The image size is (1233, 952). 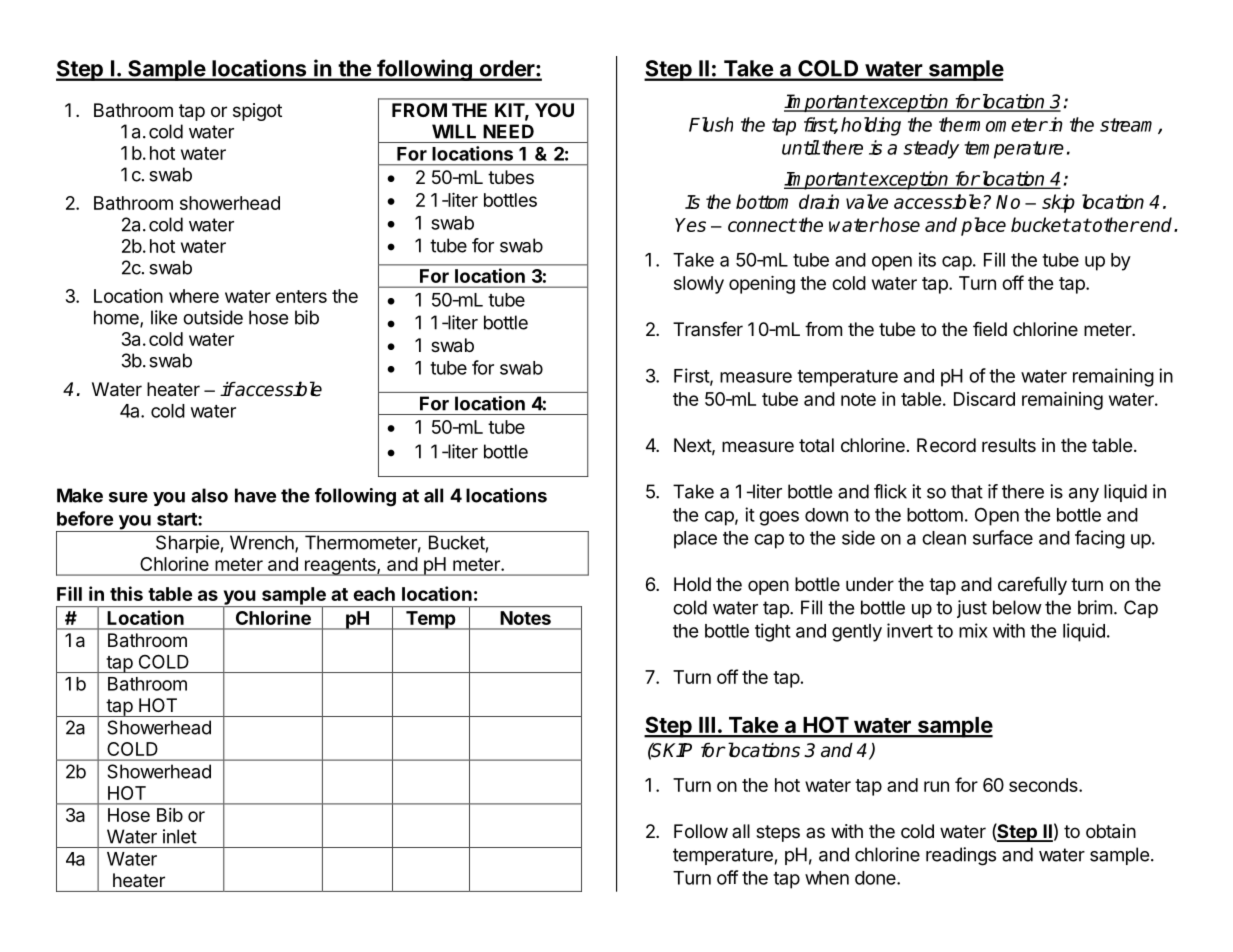 I want to click on Transfer, so click(x=708, y=329).
